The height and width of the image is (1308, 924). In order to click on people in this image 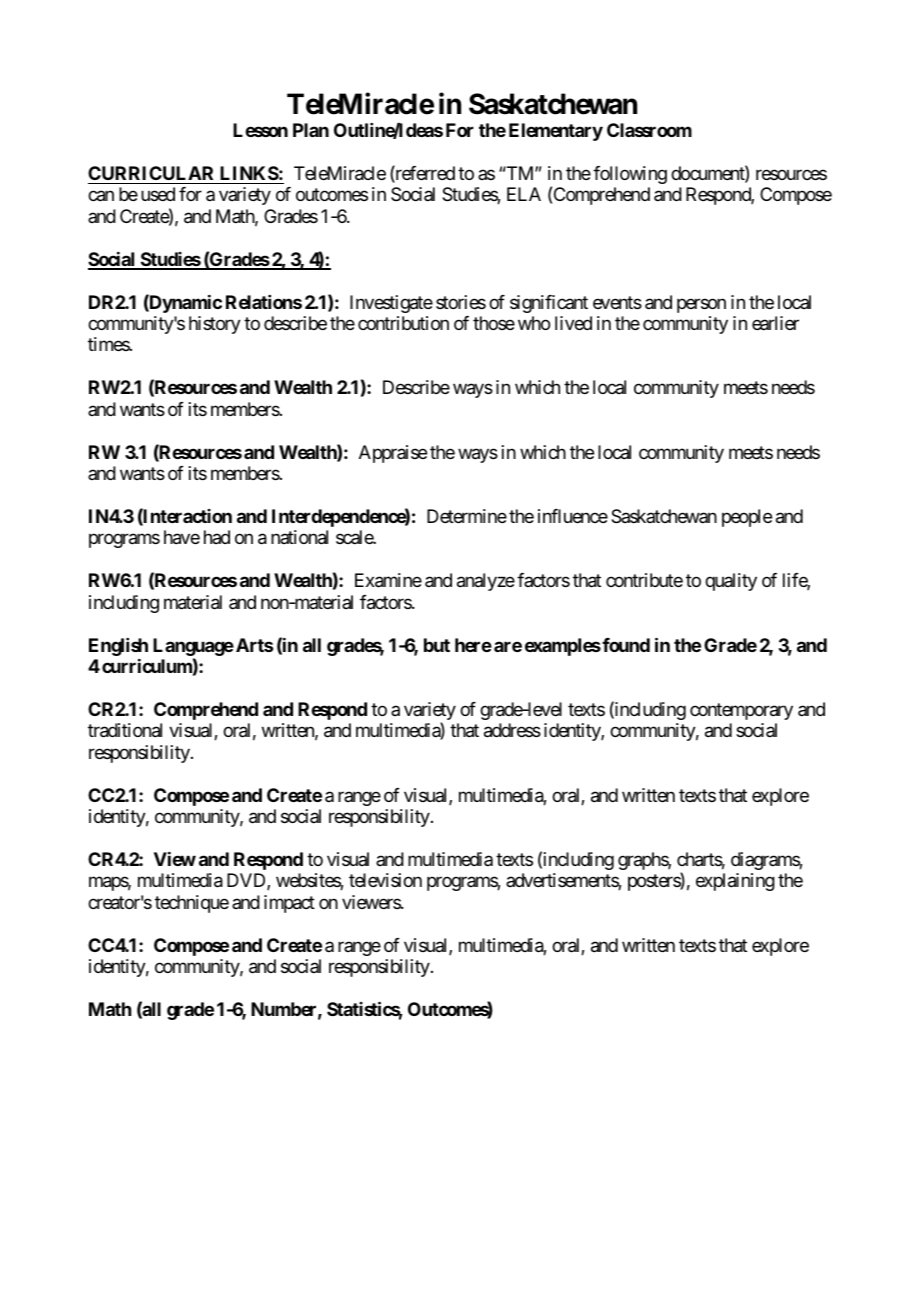, I will do `click(747, 518)`.
